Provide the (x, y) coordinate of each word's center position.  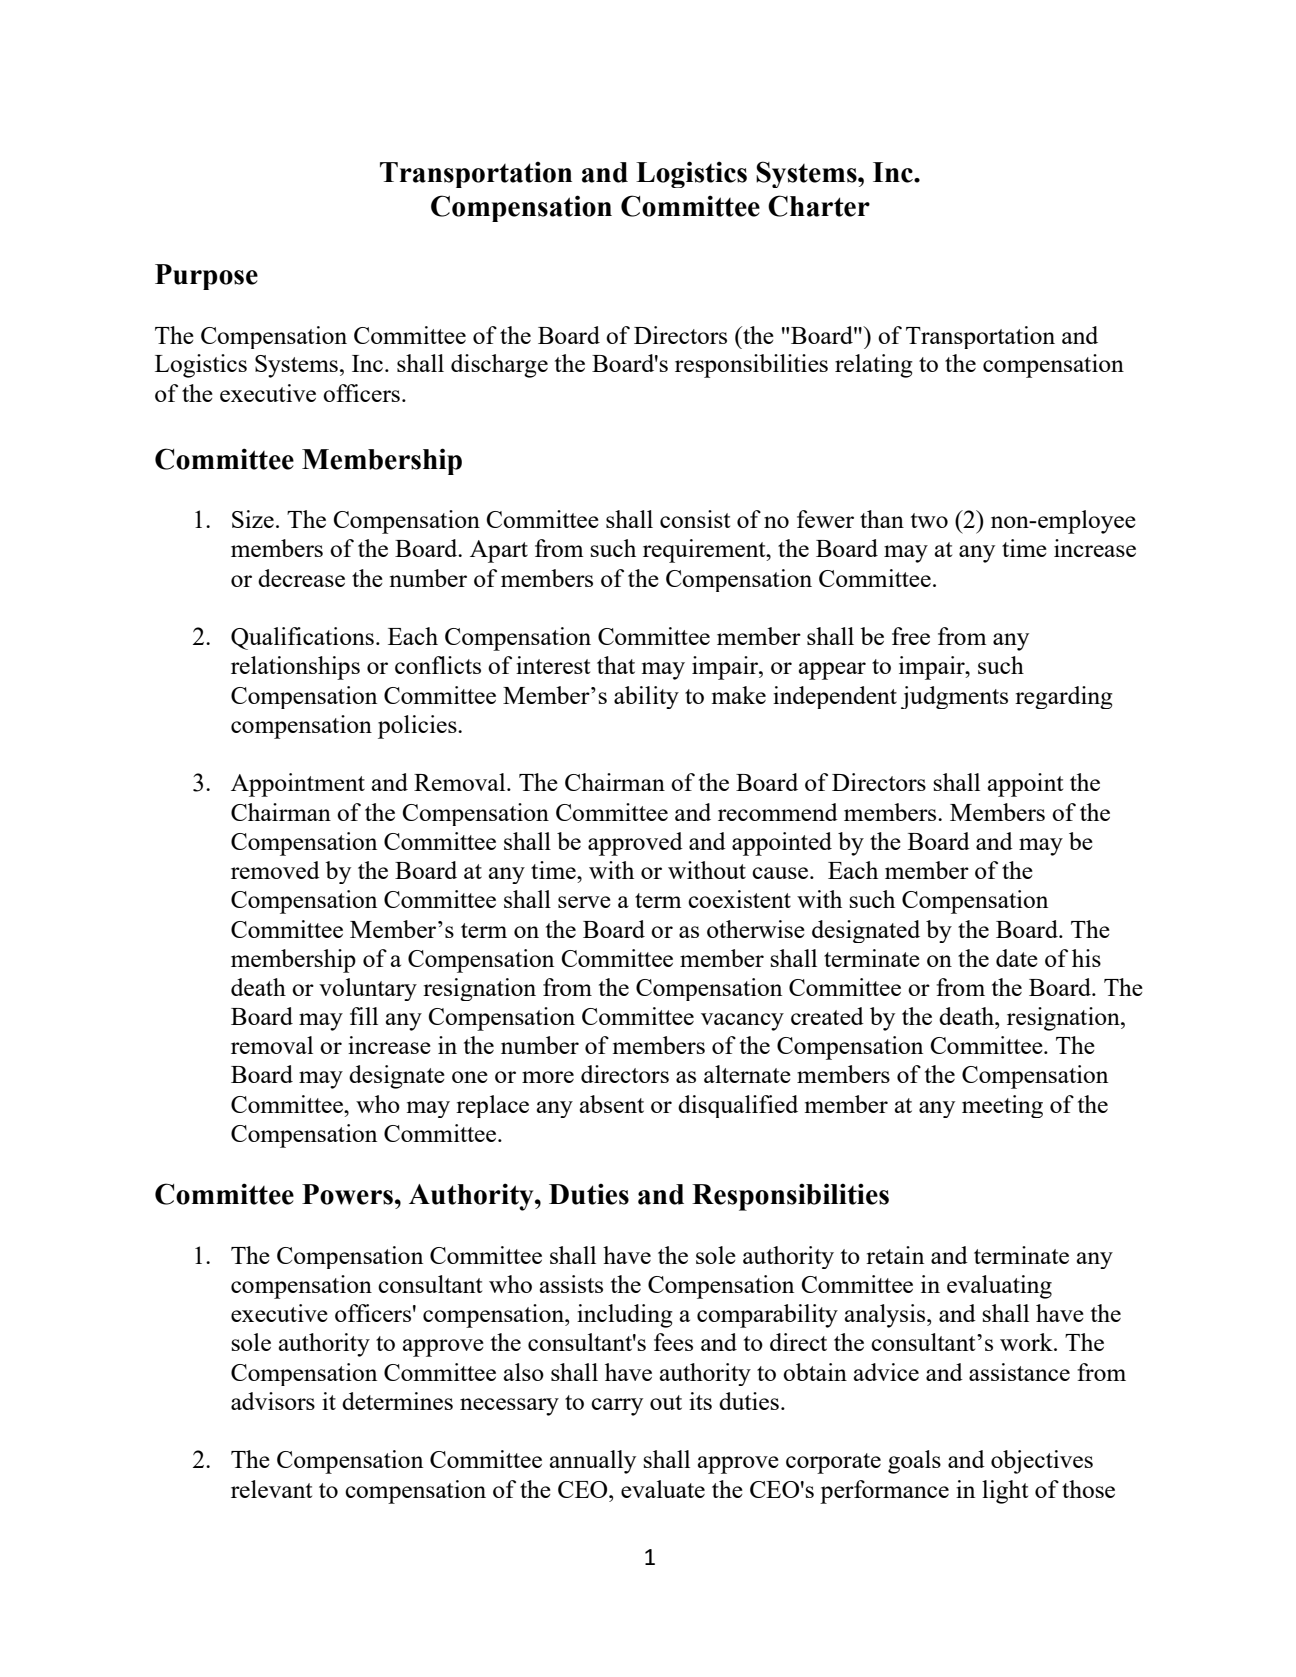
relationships (295, 668)
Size (253, 519)
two (929, 520)
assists (571, 1284)
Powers (347, 1194)
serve (584, 902)
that (616, 665)
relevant (271, 1489)
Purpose (206, 277)
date (1017, 958)
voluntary (368, 989)
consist (695, 519)
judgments (954, 697)
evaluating (999, 1287)
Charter (819, 206)
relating (874, 366)
